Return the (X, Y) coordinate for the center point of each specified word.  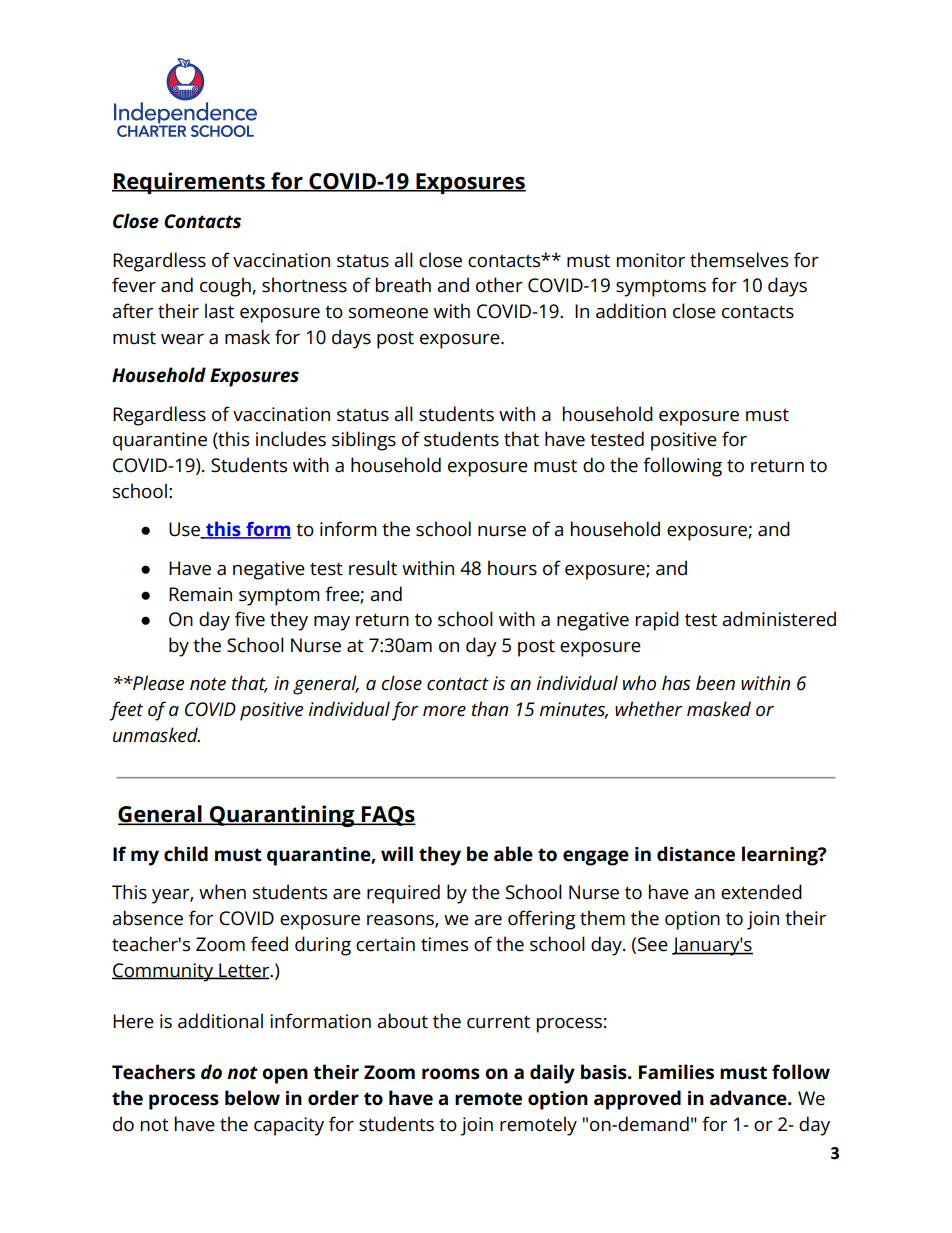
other (499, 285)
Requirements (189, 183)
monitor (651, 260)
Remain (200, 594)
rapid (657, 621)
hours (512, 568)
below (252, 1098)
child (186, 854)
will (397, 853)
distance (696, 854)
